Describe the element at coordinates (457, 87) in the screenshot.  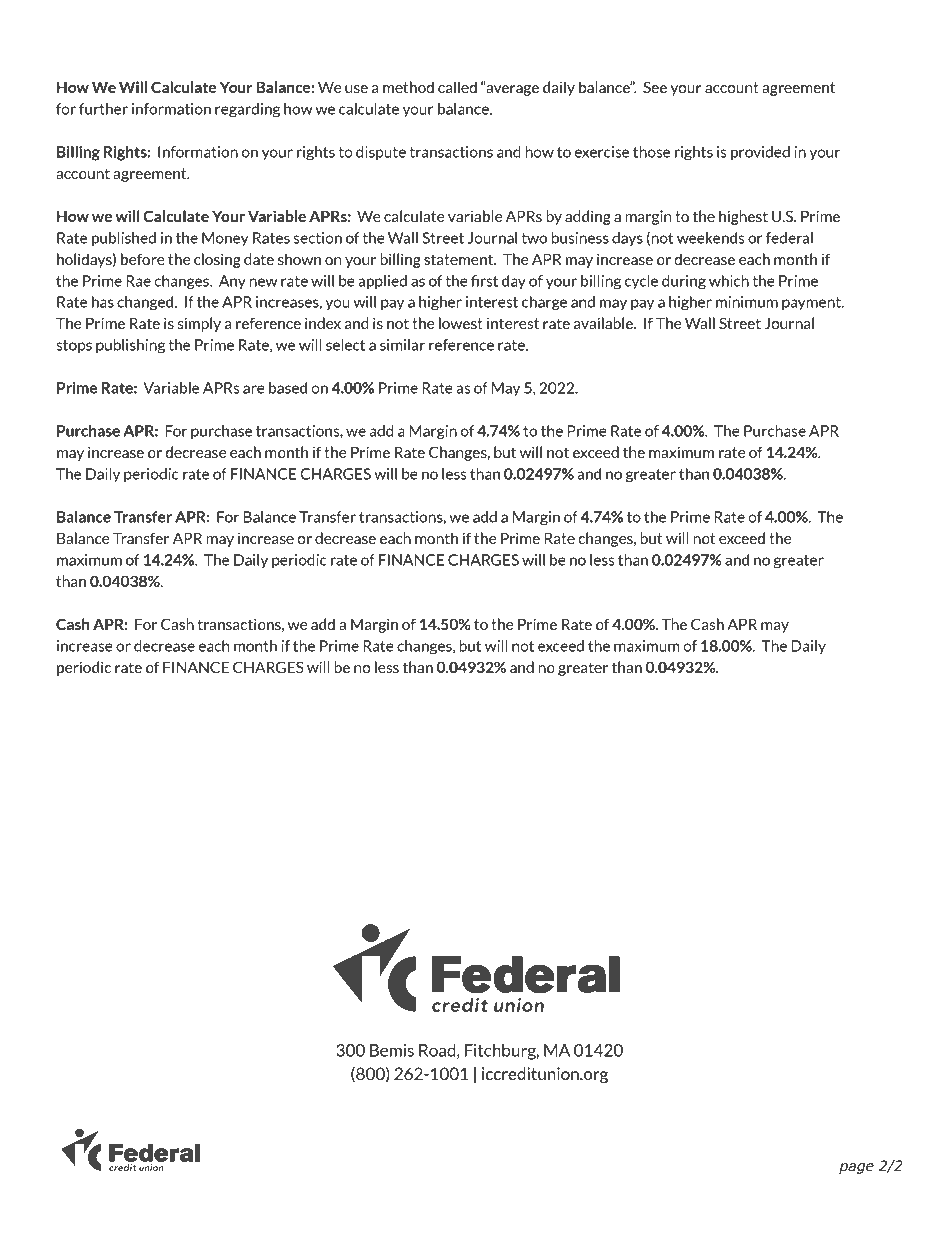
I see `called` at that location.
